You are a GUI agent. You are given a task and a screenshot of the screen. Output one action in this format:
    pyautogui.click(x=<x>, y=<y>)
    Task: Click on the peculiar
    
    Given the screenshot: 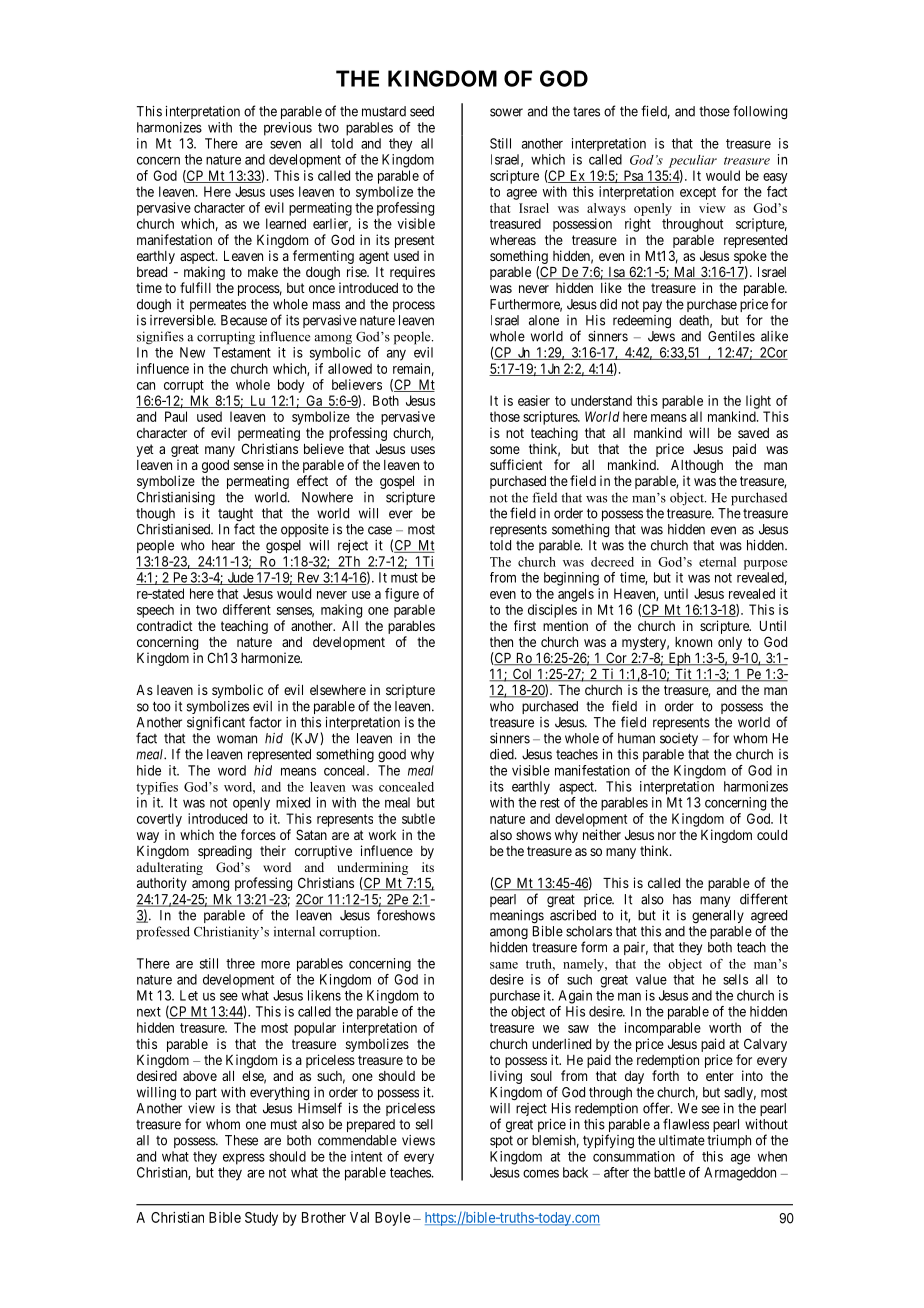 What is the action you would take?
    pyautogui.click(x=693, y=161)
